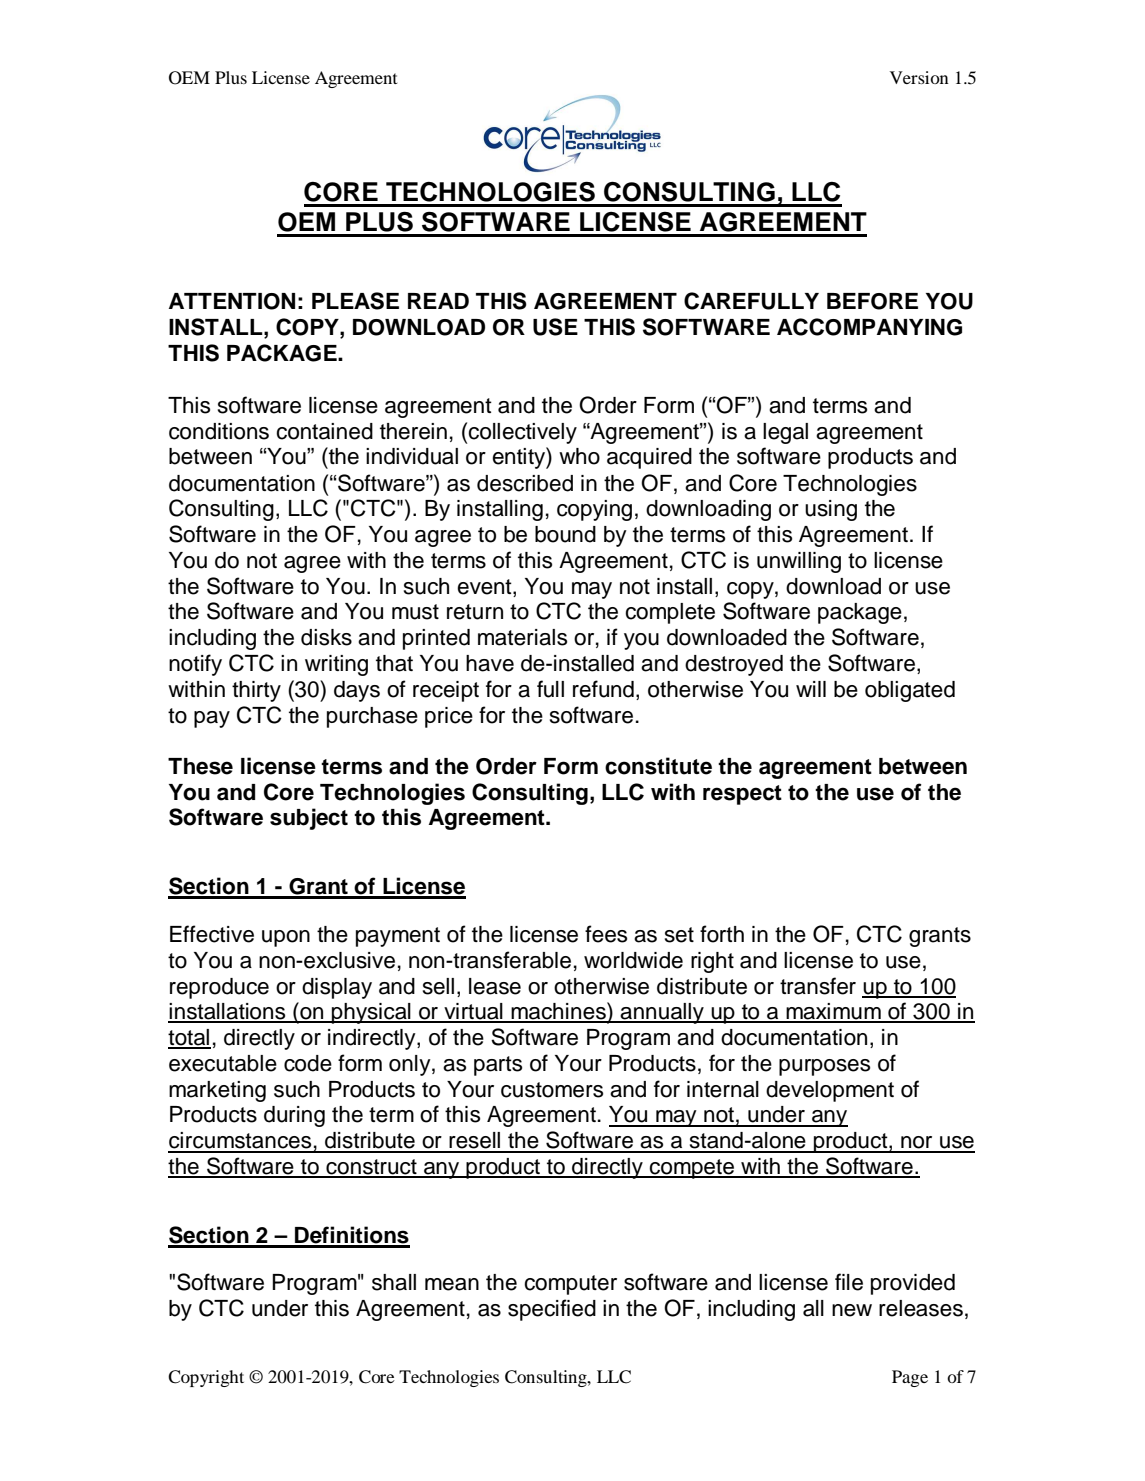 The height and width of the image is (1481, 1145). Describe the element at coordinates (603, 689) in the image. I see `refund` at that location.
